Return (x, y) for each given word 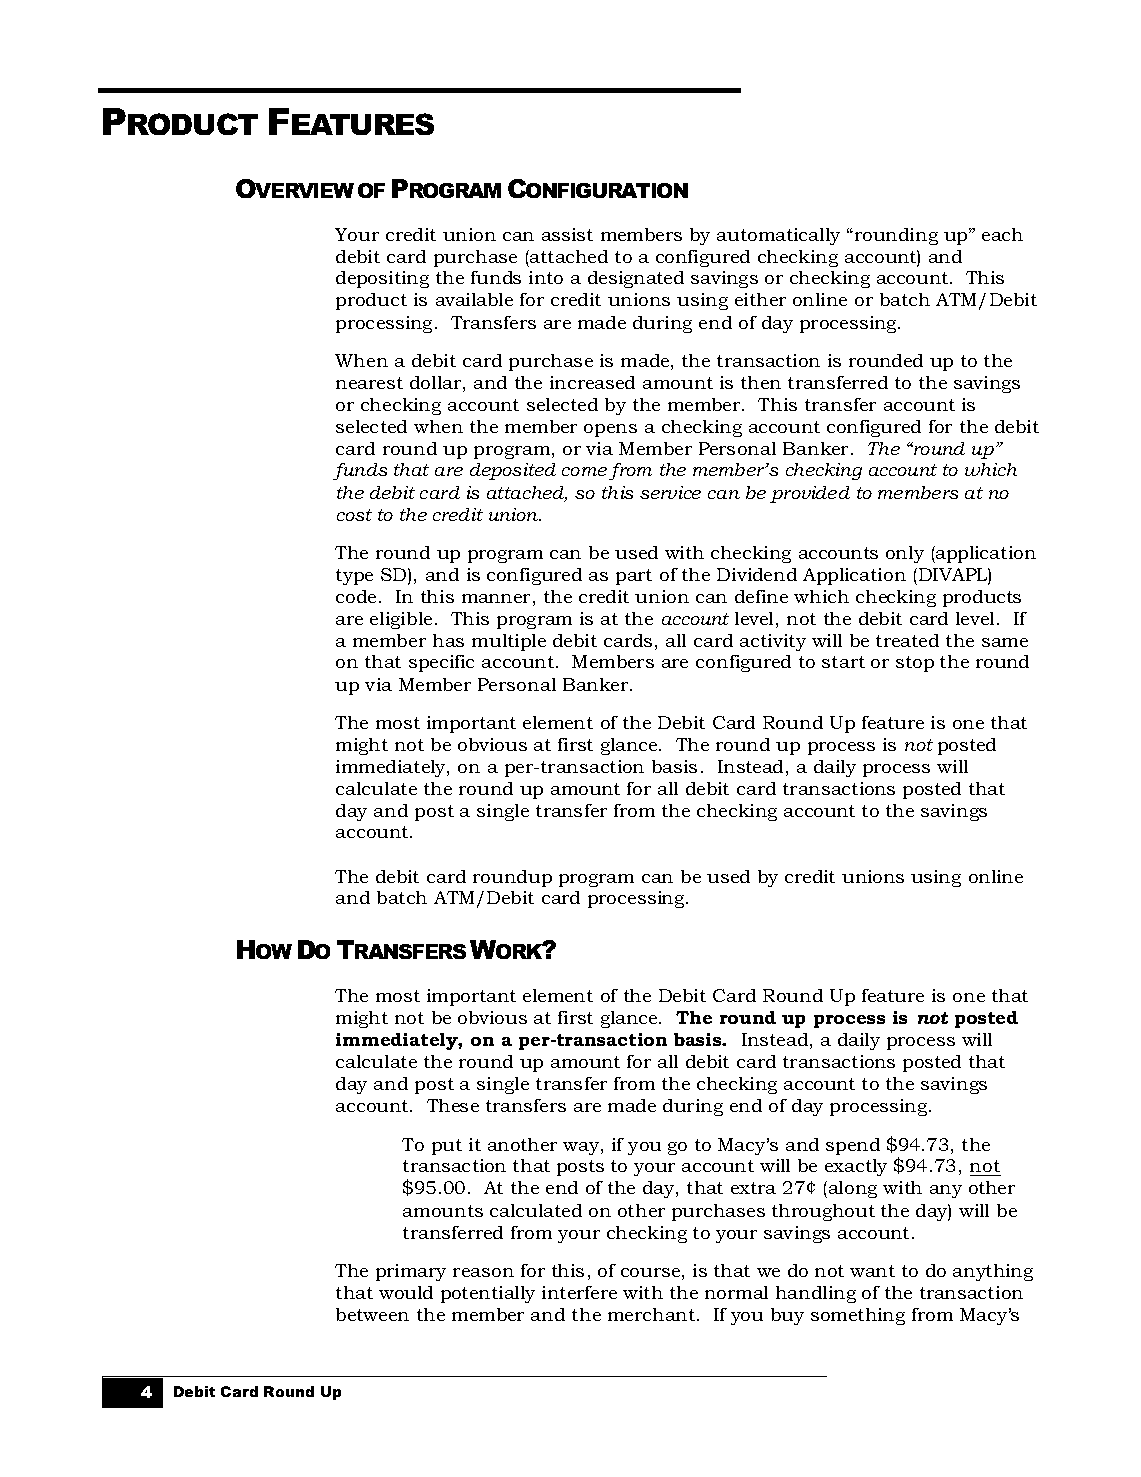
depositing (382, 279)
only (905, 554)
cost (354, 515)
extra (753, 1188)
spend (853, 1146)
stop (915, 664)
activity (773, 642)
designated (636, 279)
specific (441, 663)
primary (411, 1272)
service (670, 492)
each (1002, 234)
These (453, 1105)
